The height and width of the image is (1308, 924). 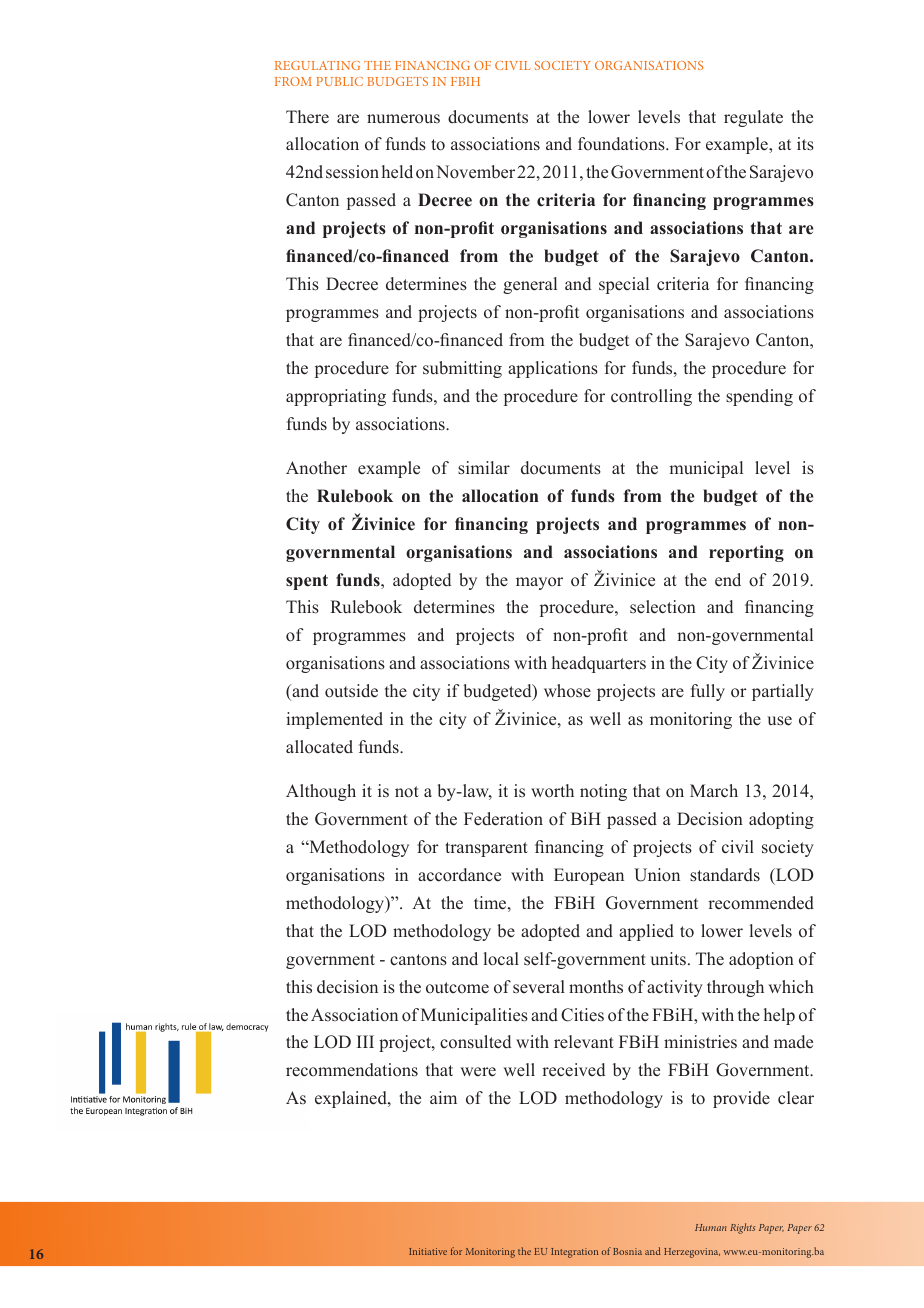 I want to click on Another, so click(x=316, y=468).
